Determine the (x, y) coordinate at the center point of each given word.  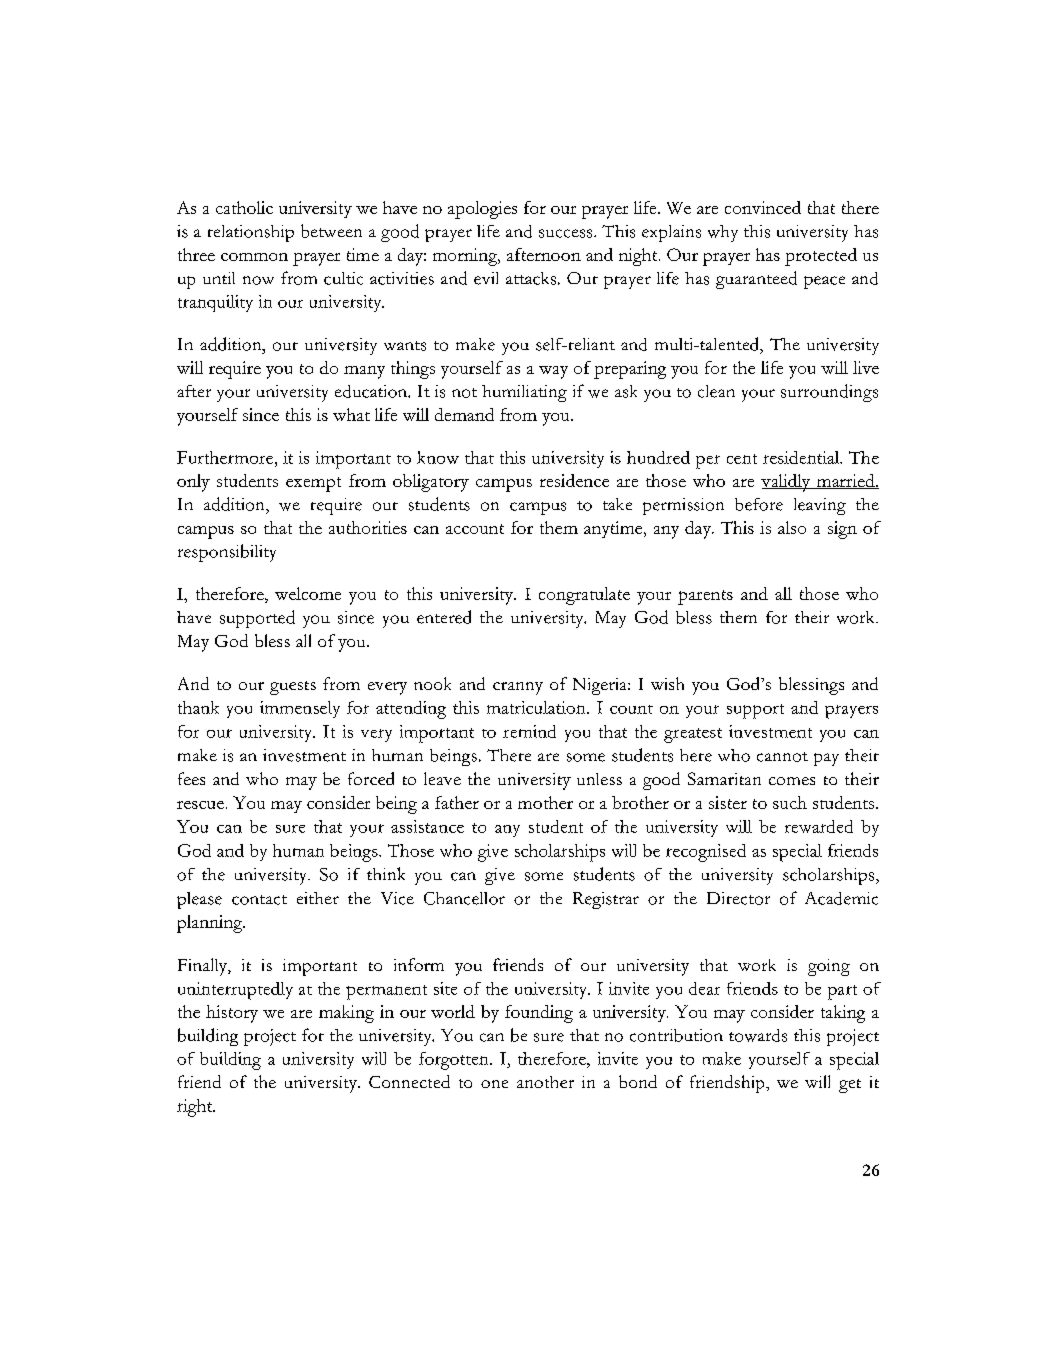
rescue (200, 805)
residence (574, 480)
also (792, 527)
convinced (763, 207)
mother (545, 802)
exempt (313, 484)
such (790, 802)
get (850, 1086)
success (567, 233)
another (545, 1082)
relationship (251, 233)
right (196, 1108)
